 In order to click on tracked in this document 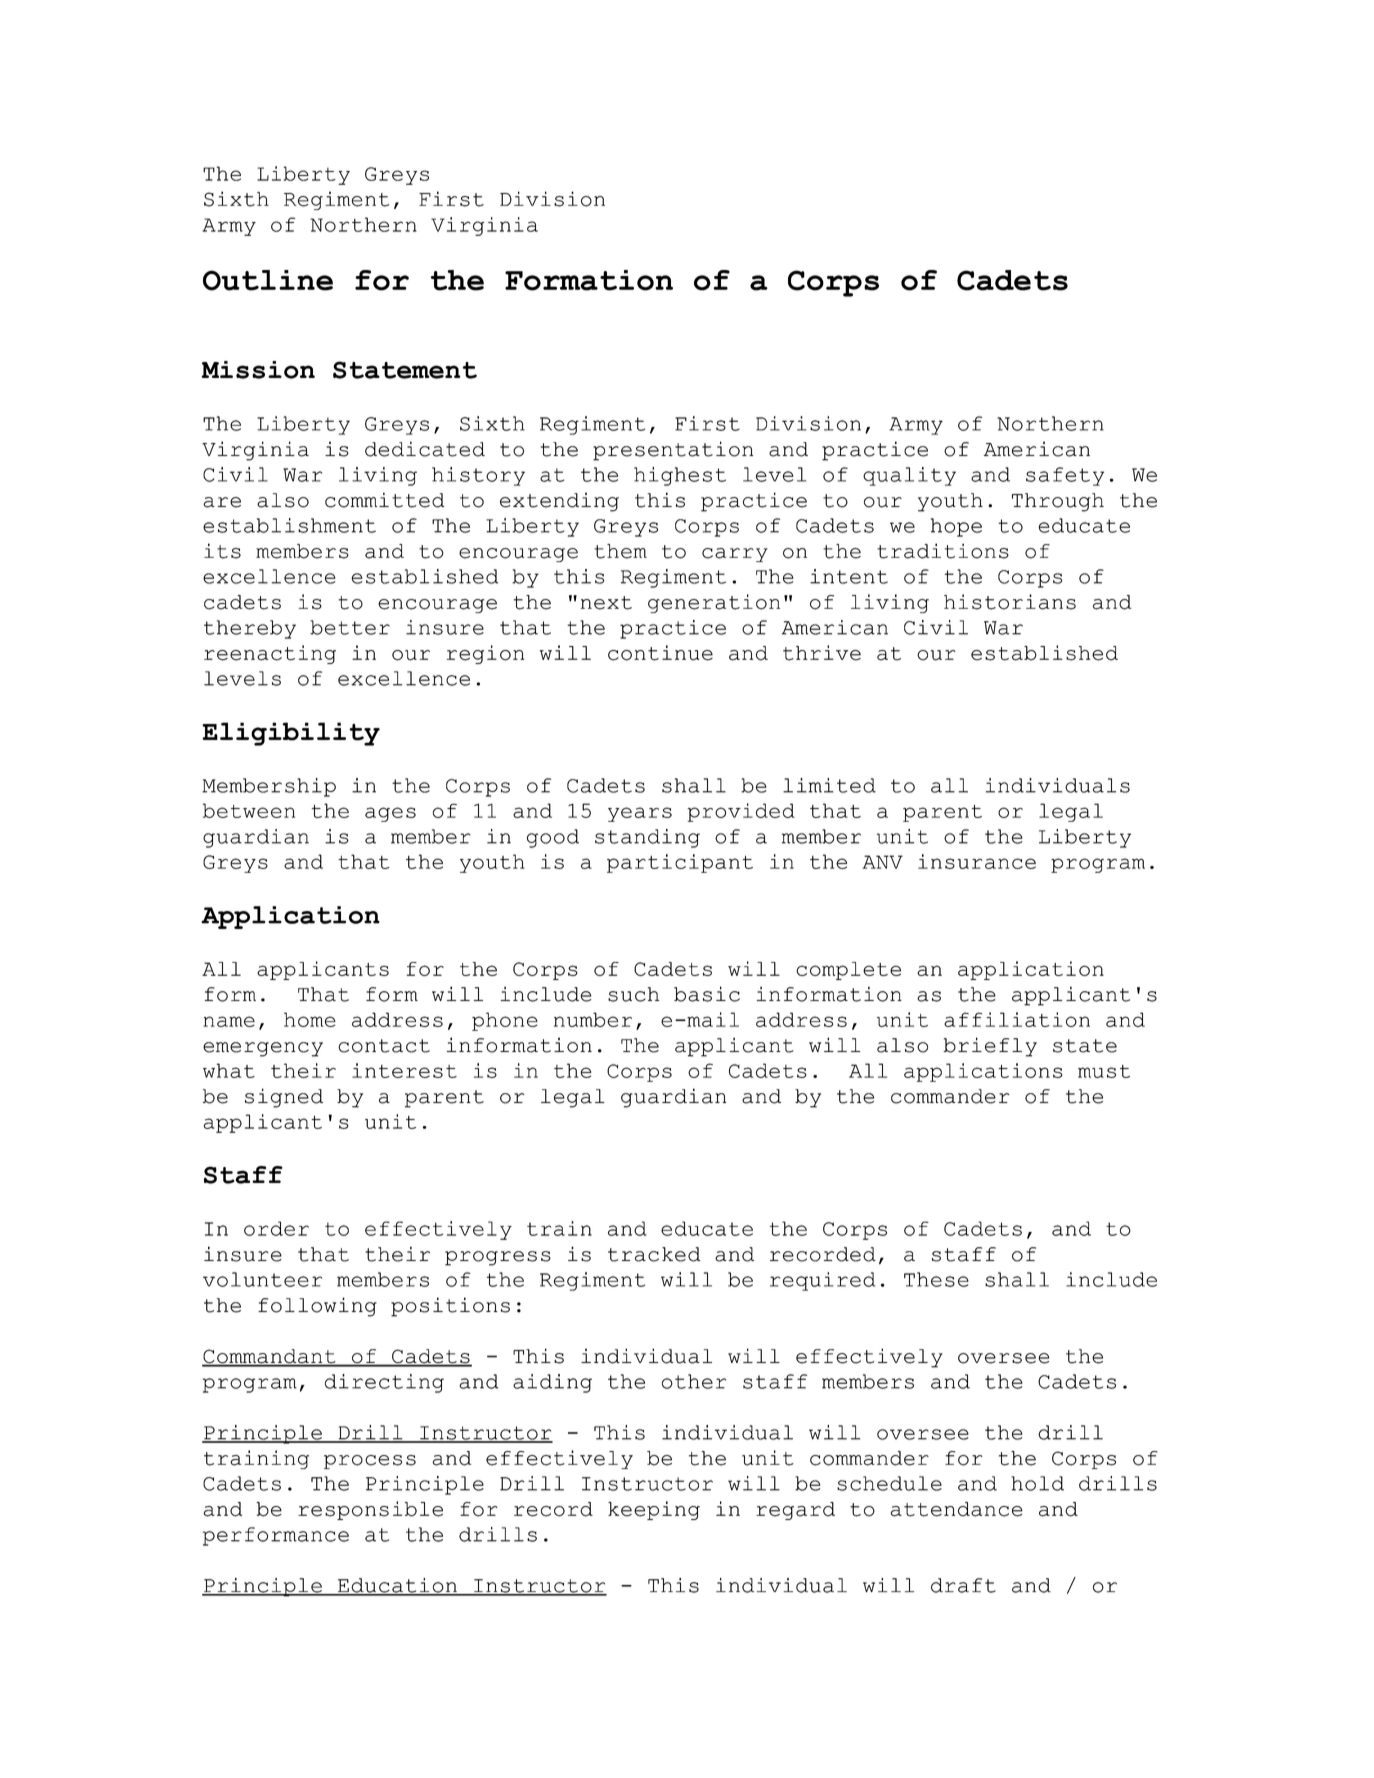, I will do `click(654, 1254)`.
